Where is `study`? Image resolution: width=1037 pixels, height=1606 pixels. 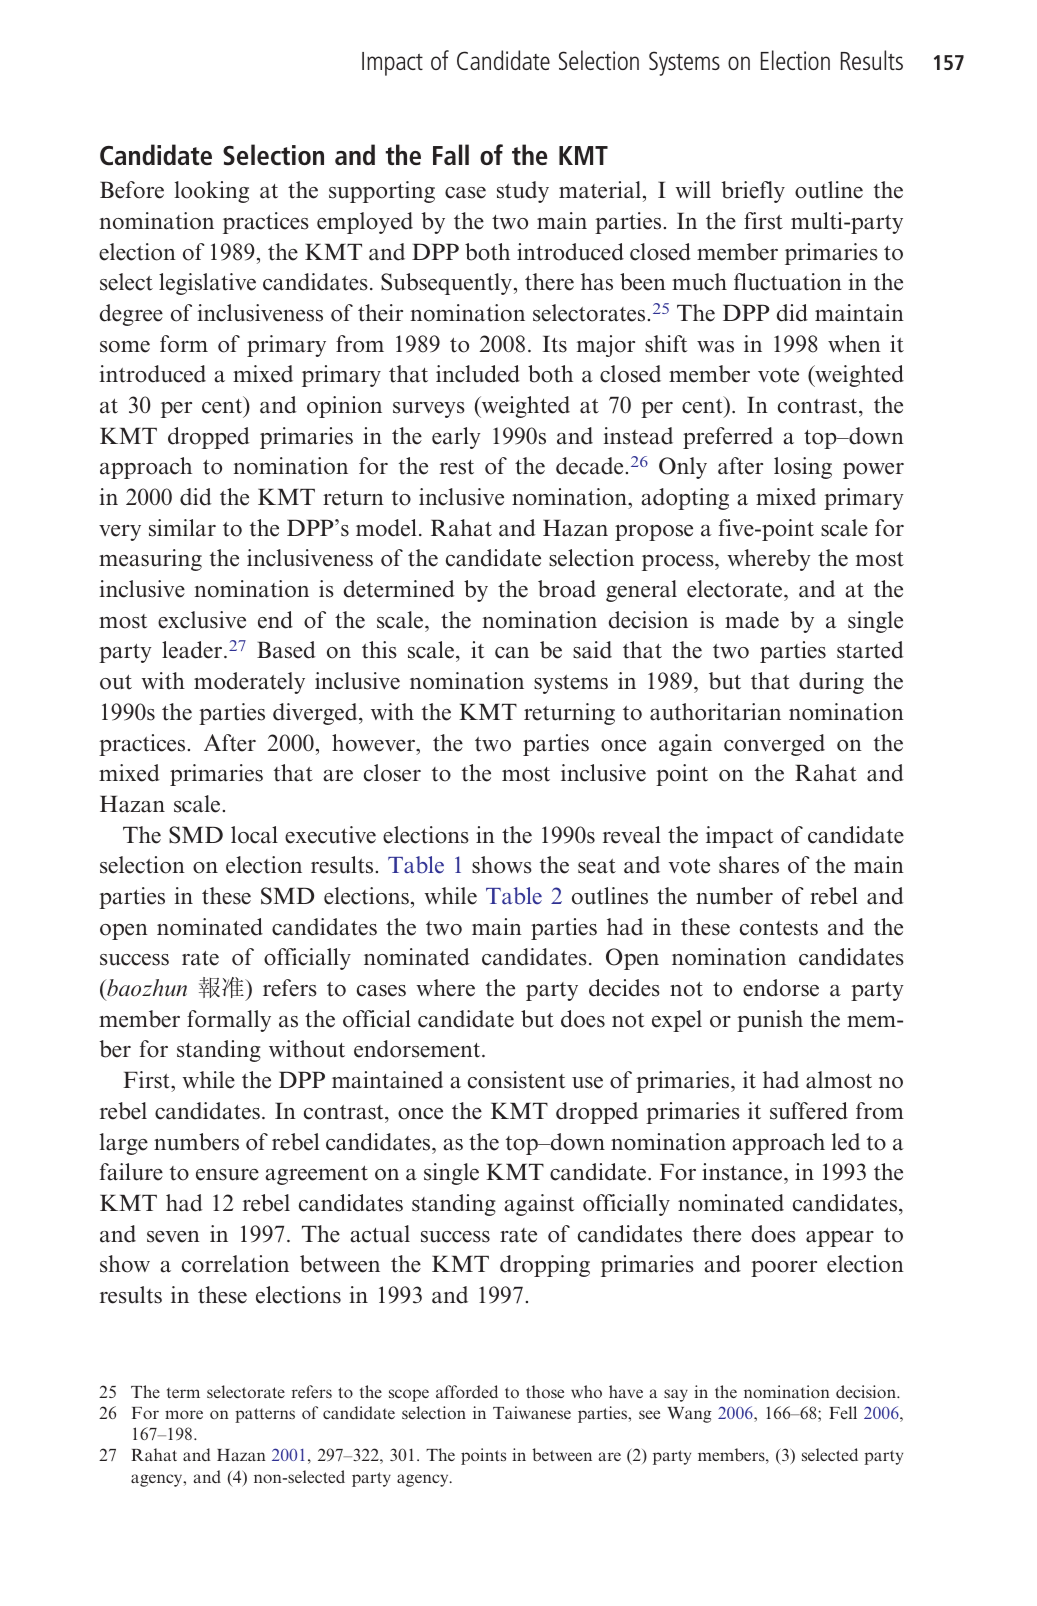
study is located at coordinates (523, 192).
